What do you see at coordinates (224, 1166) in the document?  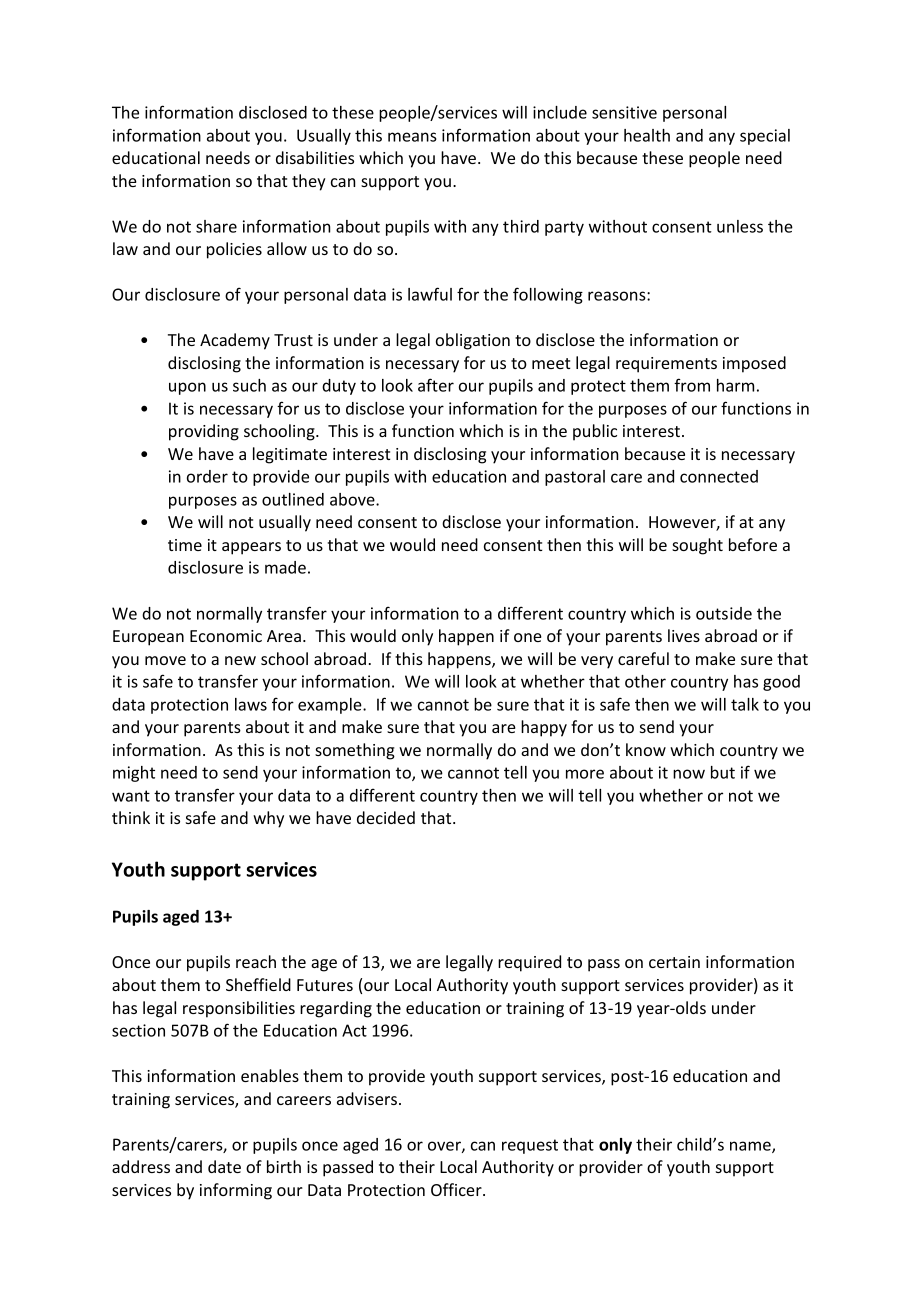 I see `date` at bounding box center [224, 1166].
